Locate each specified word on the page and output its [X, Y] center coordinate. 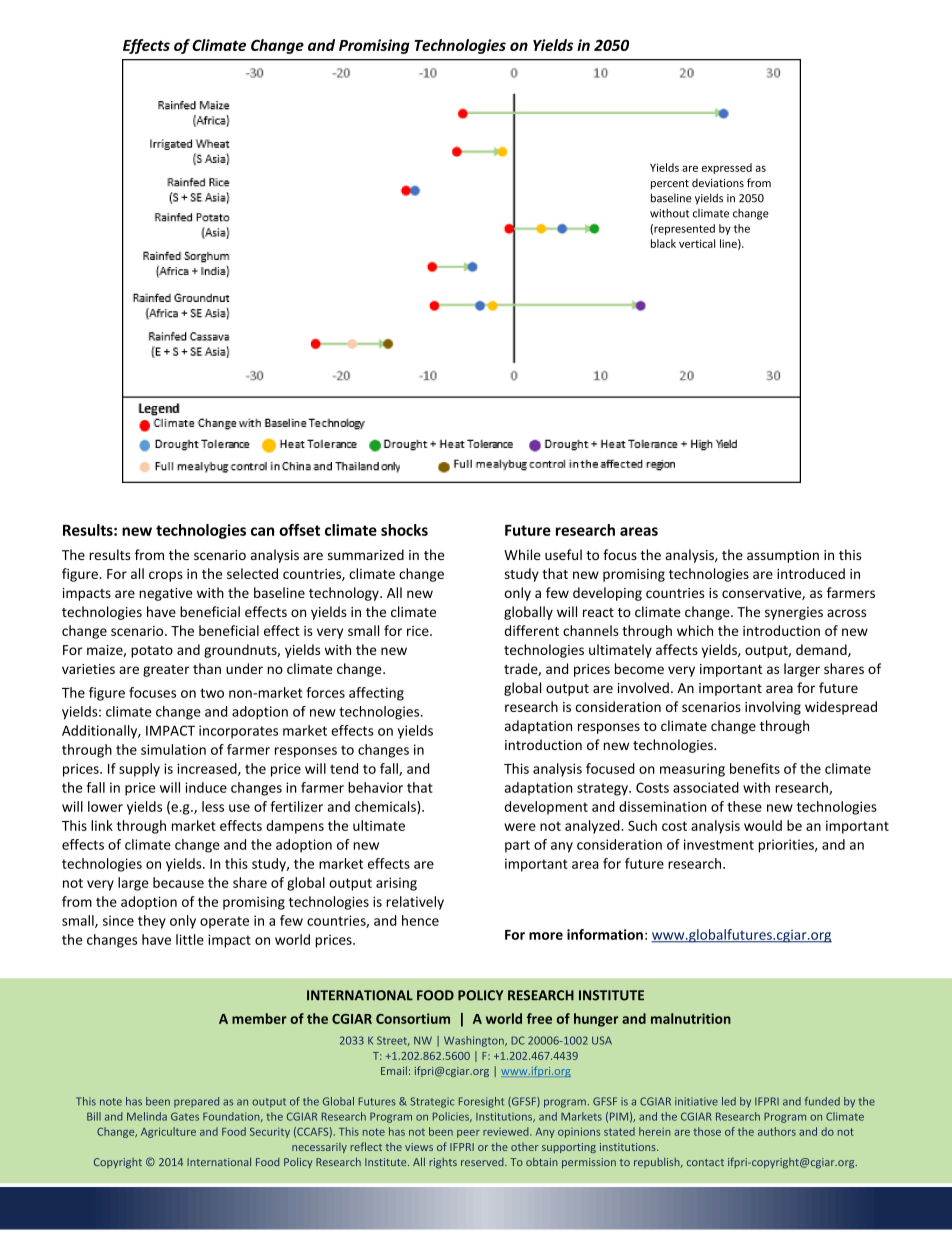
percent [670, 184]
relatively [415, 903]
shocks [404, 530]
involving [773, 708]
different [532, 630]
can [262, 531]
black [663, 243]
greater [166, 671]
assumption [783, 556]
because [178, 882]
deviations [718, 182]
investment [719, 844]
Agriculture [168, 1132]
